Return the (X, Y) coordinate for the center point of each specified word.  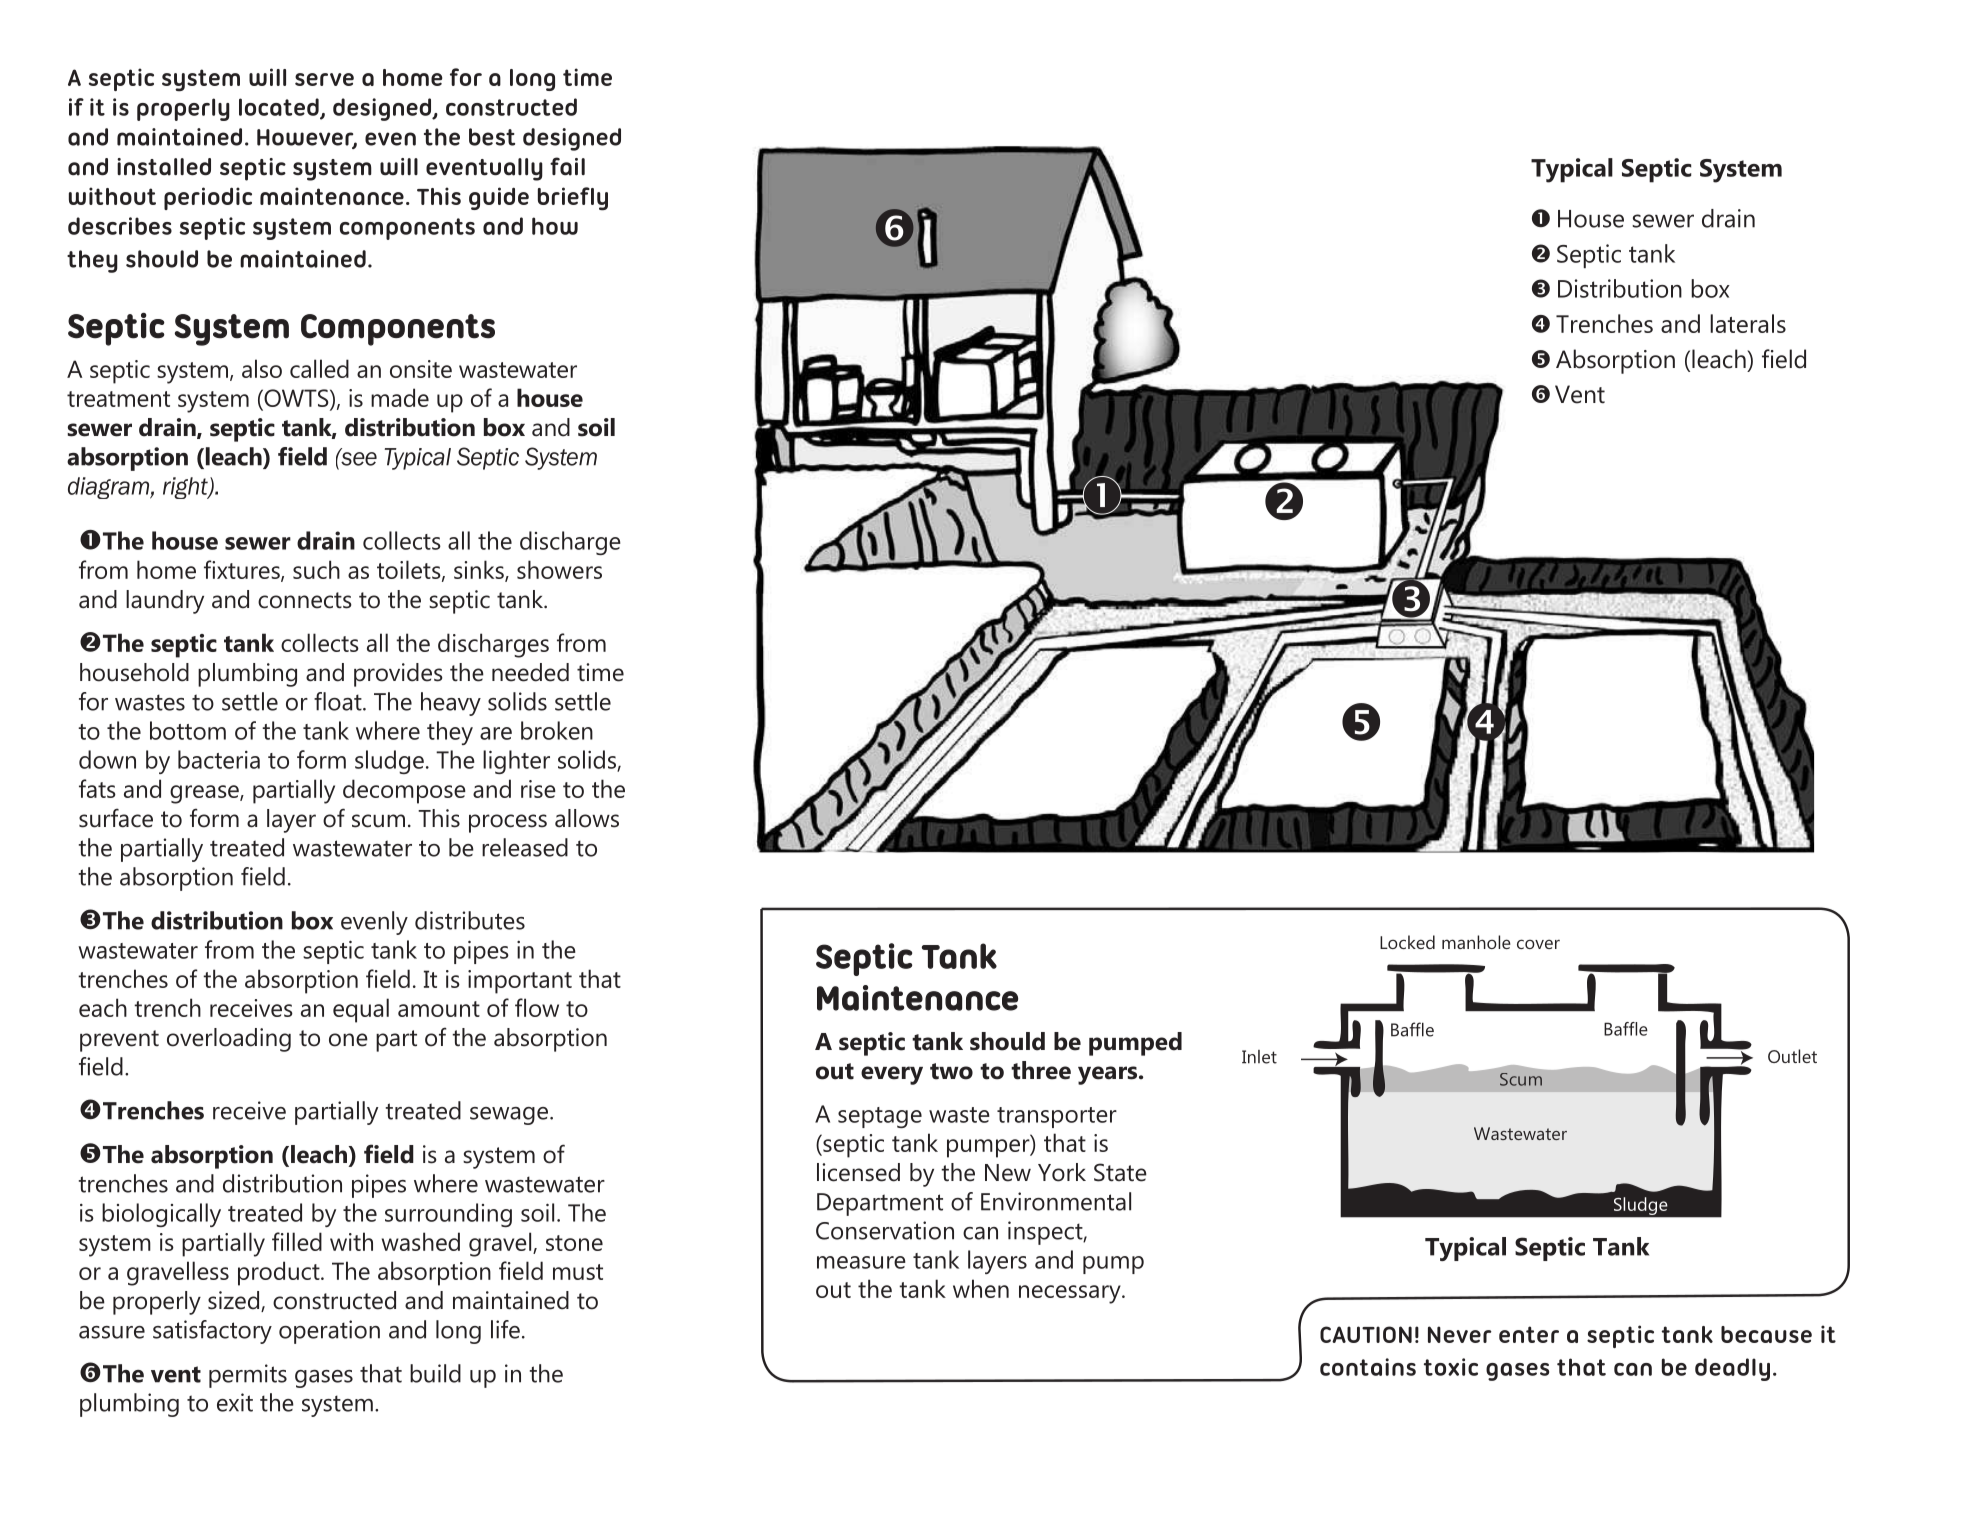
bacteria (219, 759)
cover (1538, 944)
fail (567, 166)
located (280, 108)
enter (1529, 1334)
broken (557, 730)
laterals (1748, 323)
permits (248, 1376)
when (981, 1288)
